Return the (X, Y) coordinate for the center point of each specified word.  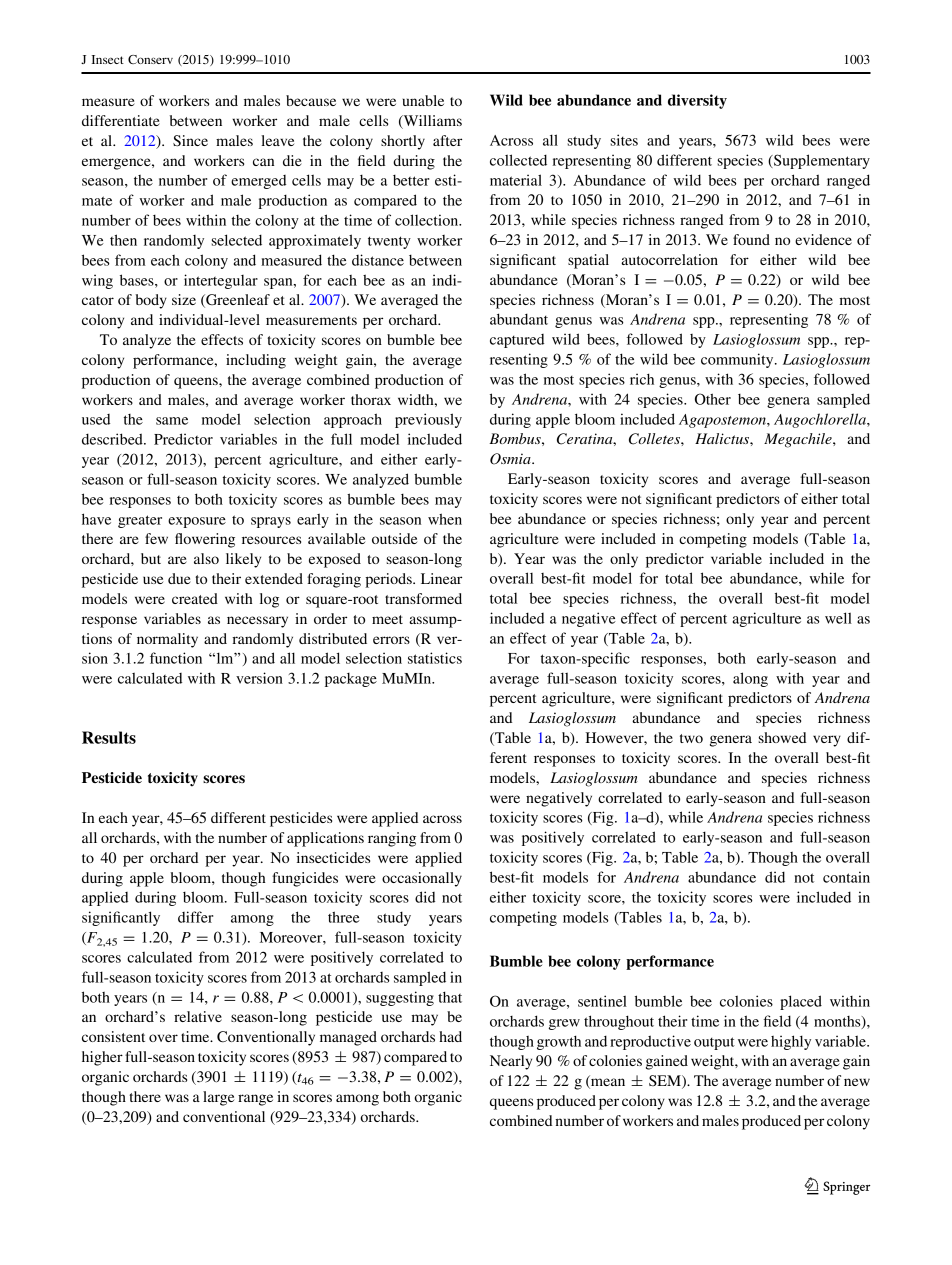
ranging (392, 839)
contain (846, 877)
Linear (441, 578)
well (838, 618)
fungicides (305, 879)
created (195, 598)
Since (190, 141)
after (447, 140)
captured (517, 341)
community (738, 360)
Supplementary (821, 161)
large (218, 1098)
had (450, 1036)
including (256, 361)
